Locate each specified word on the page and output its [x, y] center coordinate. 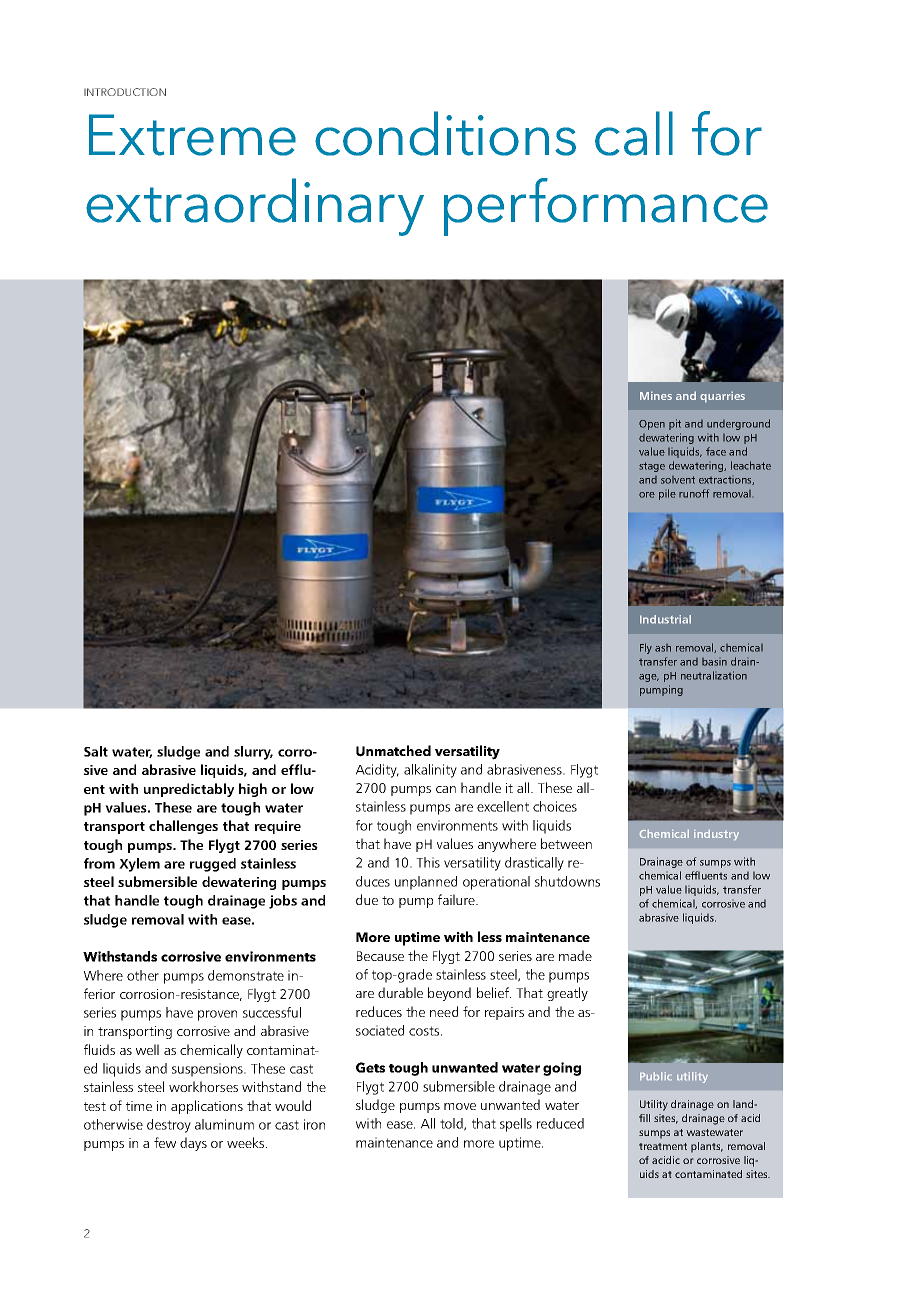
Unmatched [393, 751]
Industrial [665, 619]
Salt [96, 751]
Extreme [192, 135]
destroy [169, 1126]
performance [606, 207]
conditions [445, 133]
